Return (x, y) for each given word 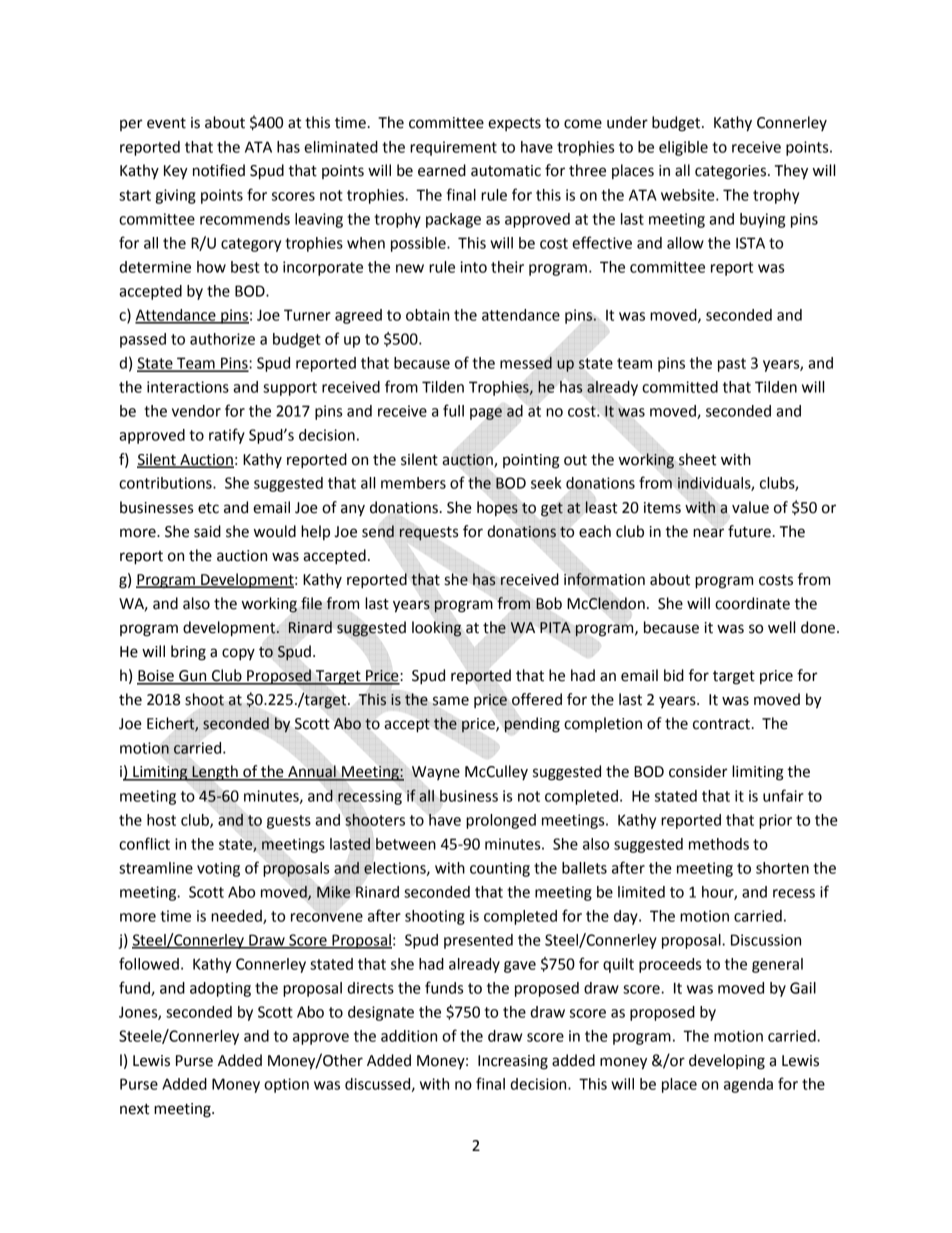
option (286, 1085)
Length (215, 773)
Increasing (513, 1062)
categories (732, 172)
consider (698, 771)
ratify (227, 436)
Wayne (436, 773)
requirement (453, 148)
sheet (697, 459)
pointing (531, 461)
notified (219, 170)
